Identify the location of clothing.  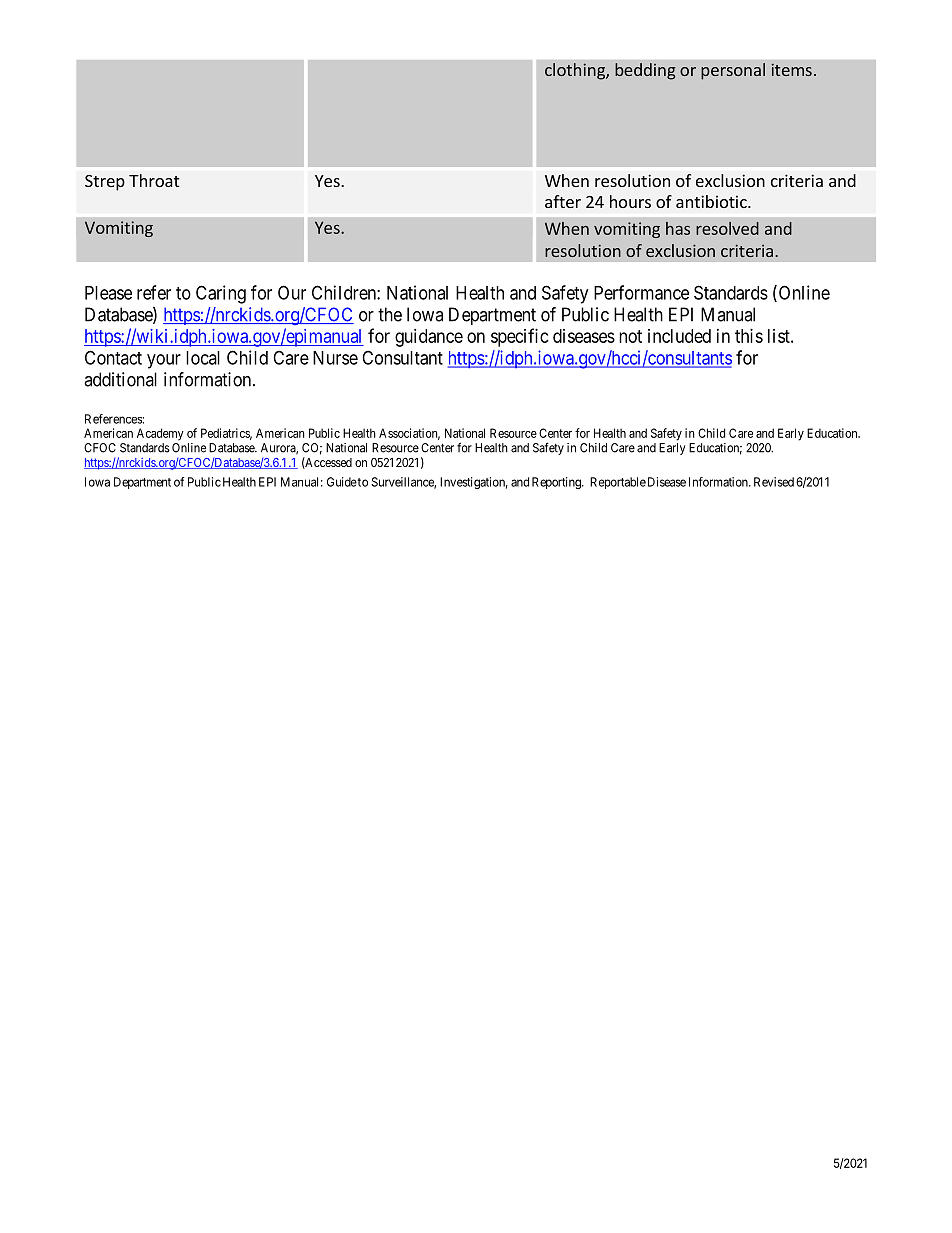
(576, 71).
